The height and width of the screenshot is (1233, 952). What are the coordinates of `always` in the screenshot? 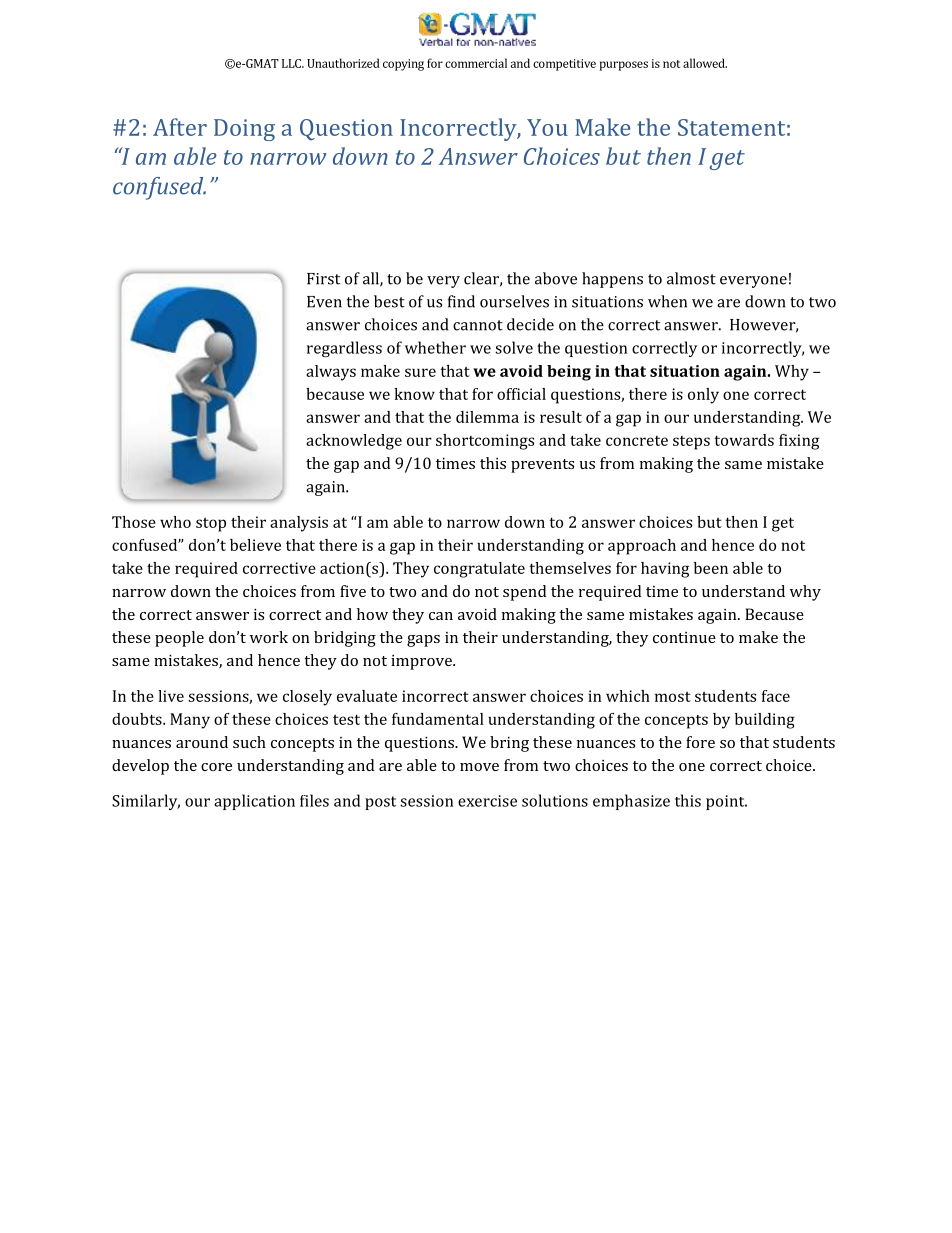 It's located at (331, 373).
